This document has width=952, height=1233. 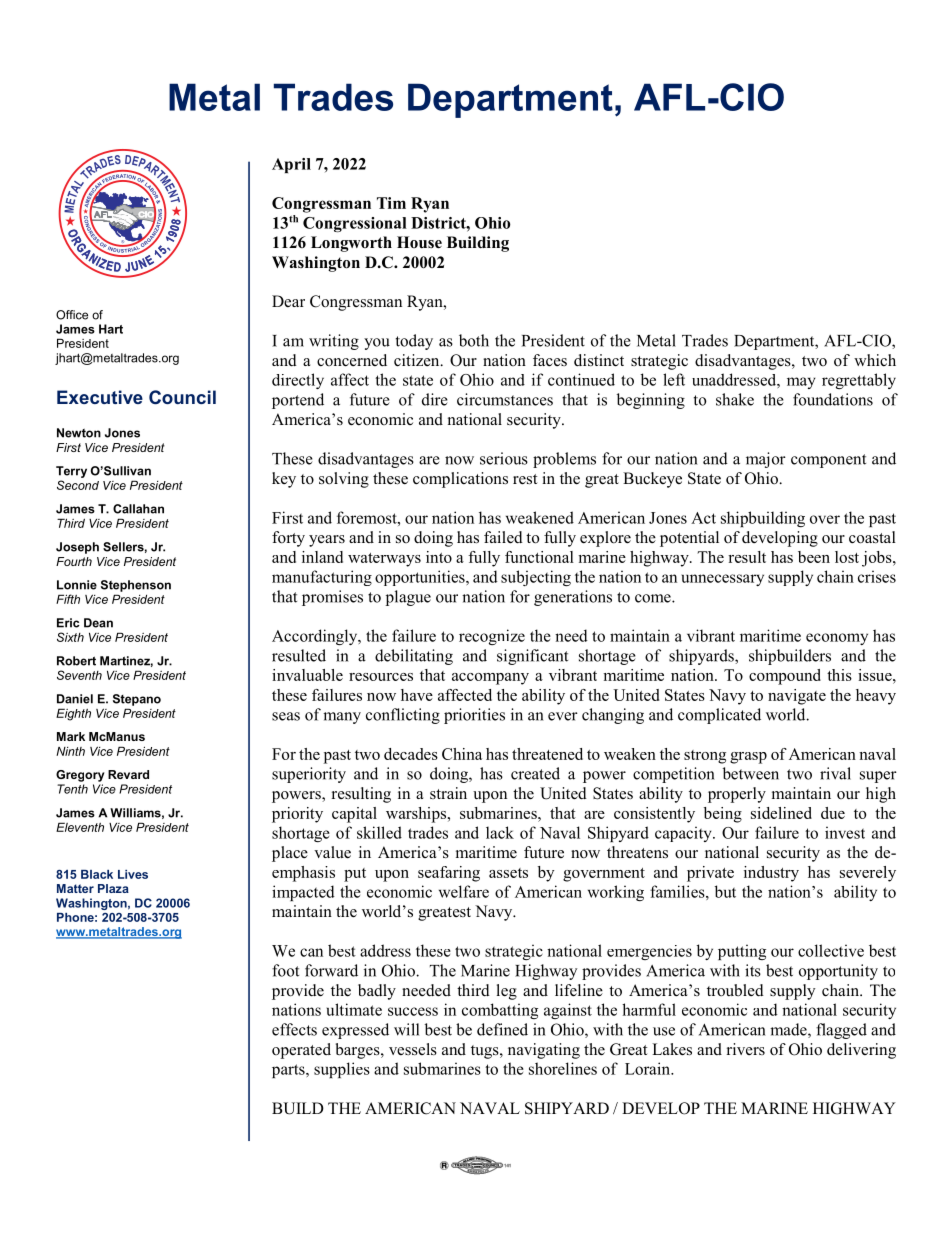 I want to click on Stephenson, so click(x=136, y=586).
